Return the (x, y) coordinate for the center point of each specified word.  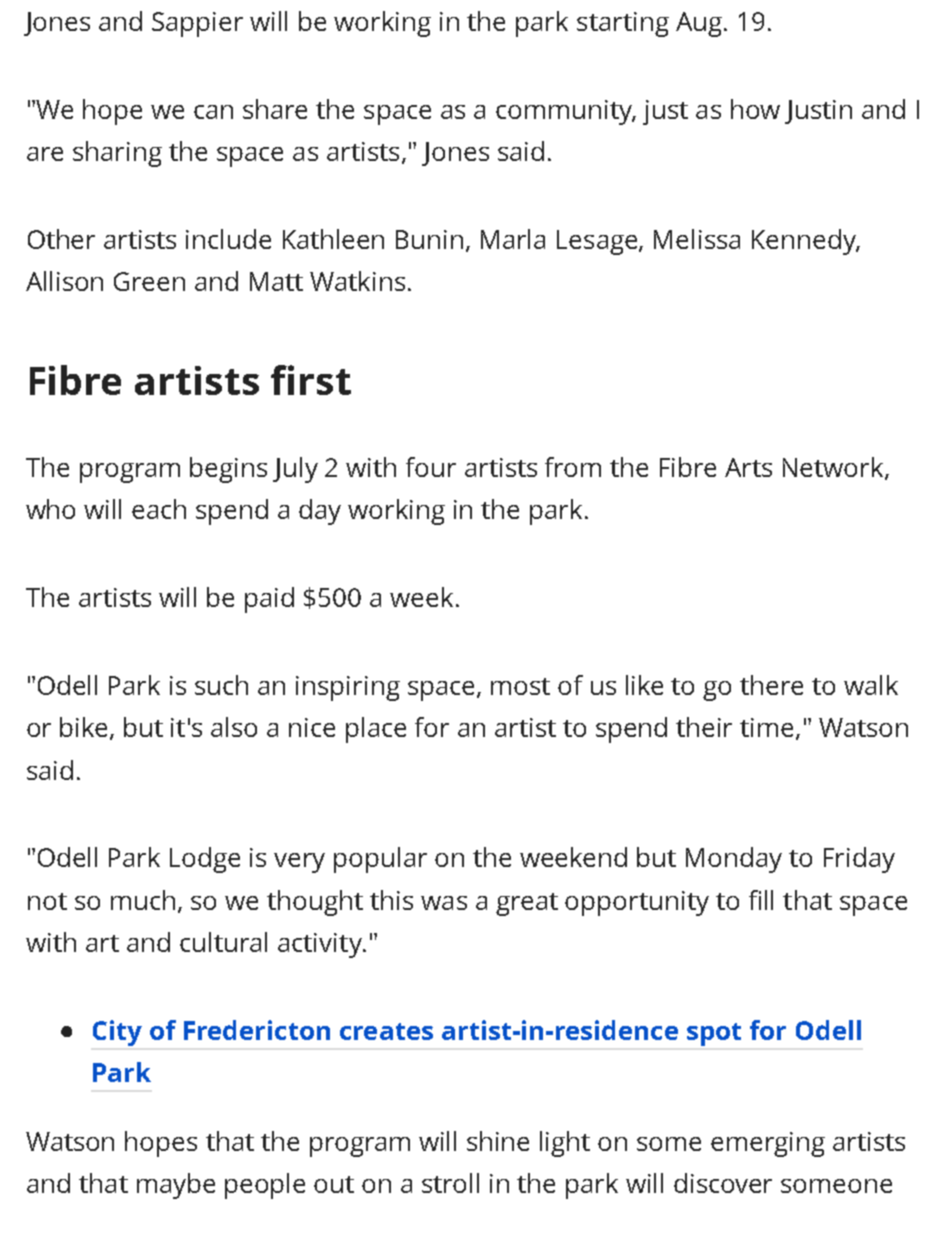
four (431, 467)
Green (149, 281)
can (213, 112)
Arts (748, 467)
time (768, 729)
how (755, 109)
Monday (734, 860)
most (520, 686)
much (143, 900)
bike (85, 728)
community (565, 112)
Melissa (697, 239)
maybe (176, 1186)
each (159, 509)
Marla (513, 239)
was (444, 903)
